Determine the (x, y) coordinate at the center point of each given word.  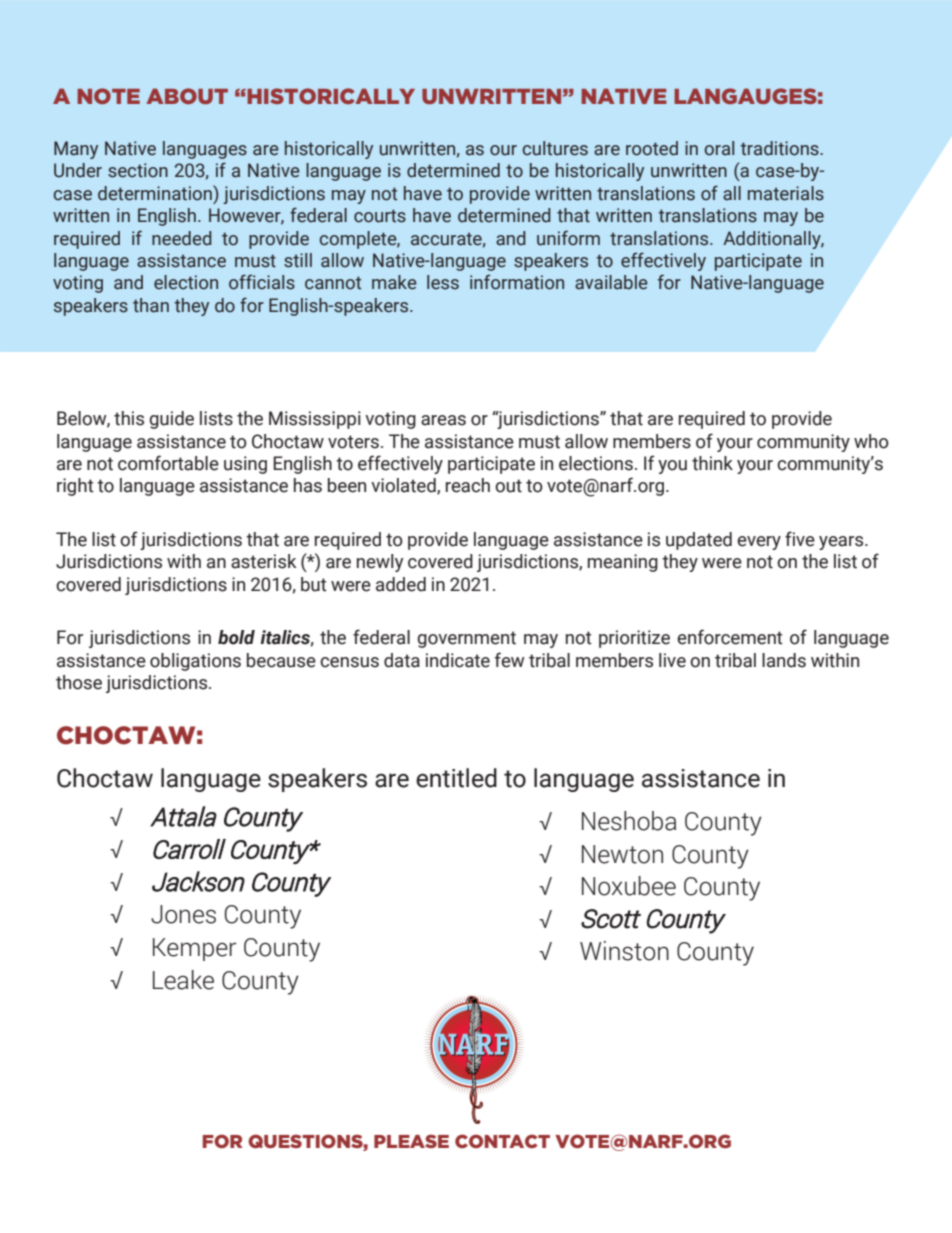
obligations (195, 662)
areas (443, 420)
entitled (456, 778)
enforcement (730, 637)
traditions (780, 148)
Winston (624, 951)
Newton (622, 854)
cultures (555, 148)
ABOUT (187, 96)
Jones (183, 914)
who (871, 441)
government (466, 639)
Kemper (194, 949)
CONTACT (502, 1141)
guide (171, 420)
